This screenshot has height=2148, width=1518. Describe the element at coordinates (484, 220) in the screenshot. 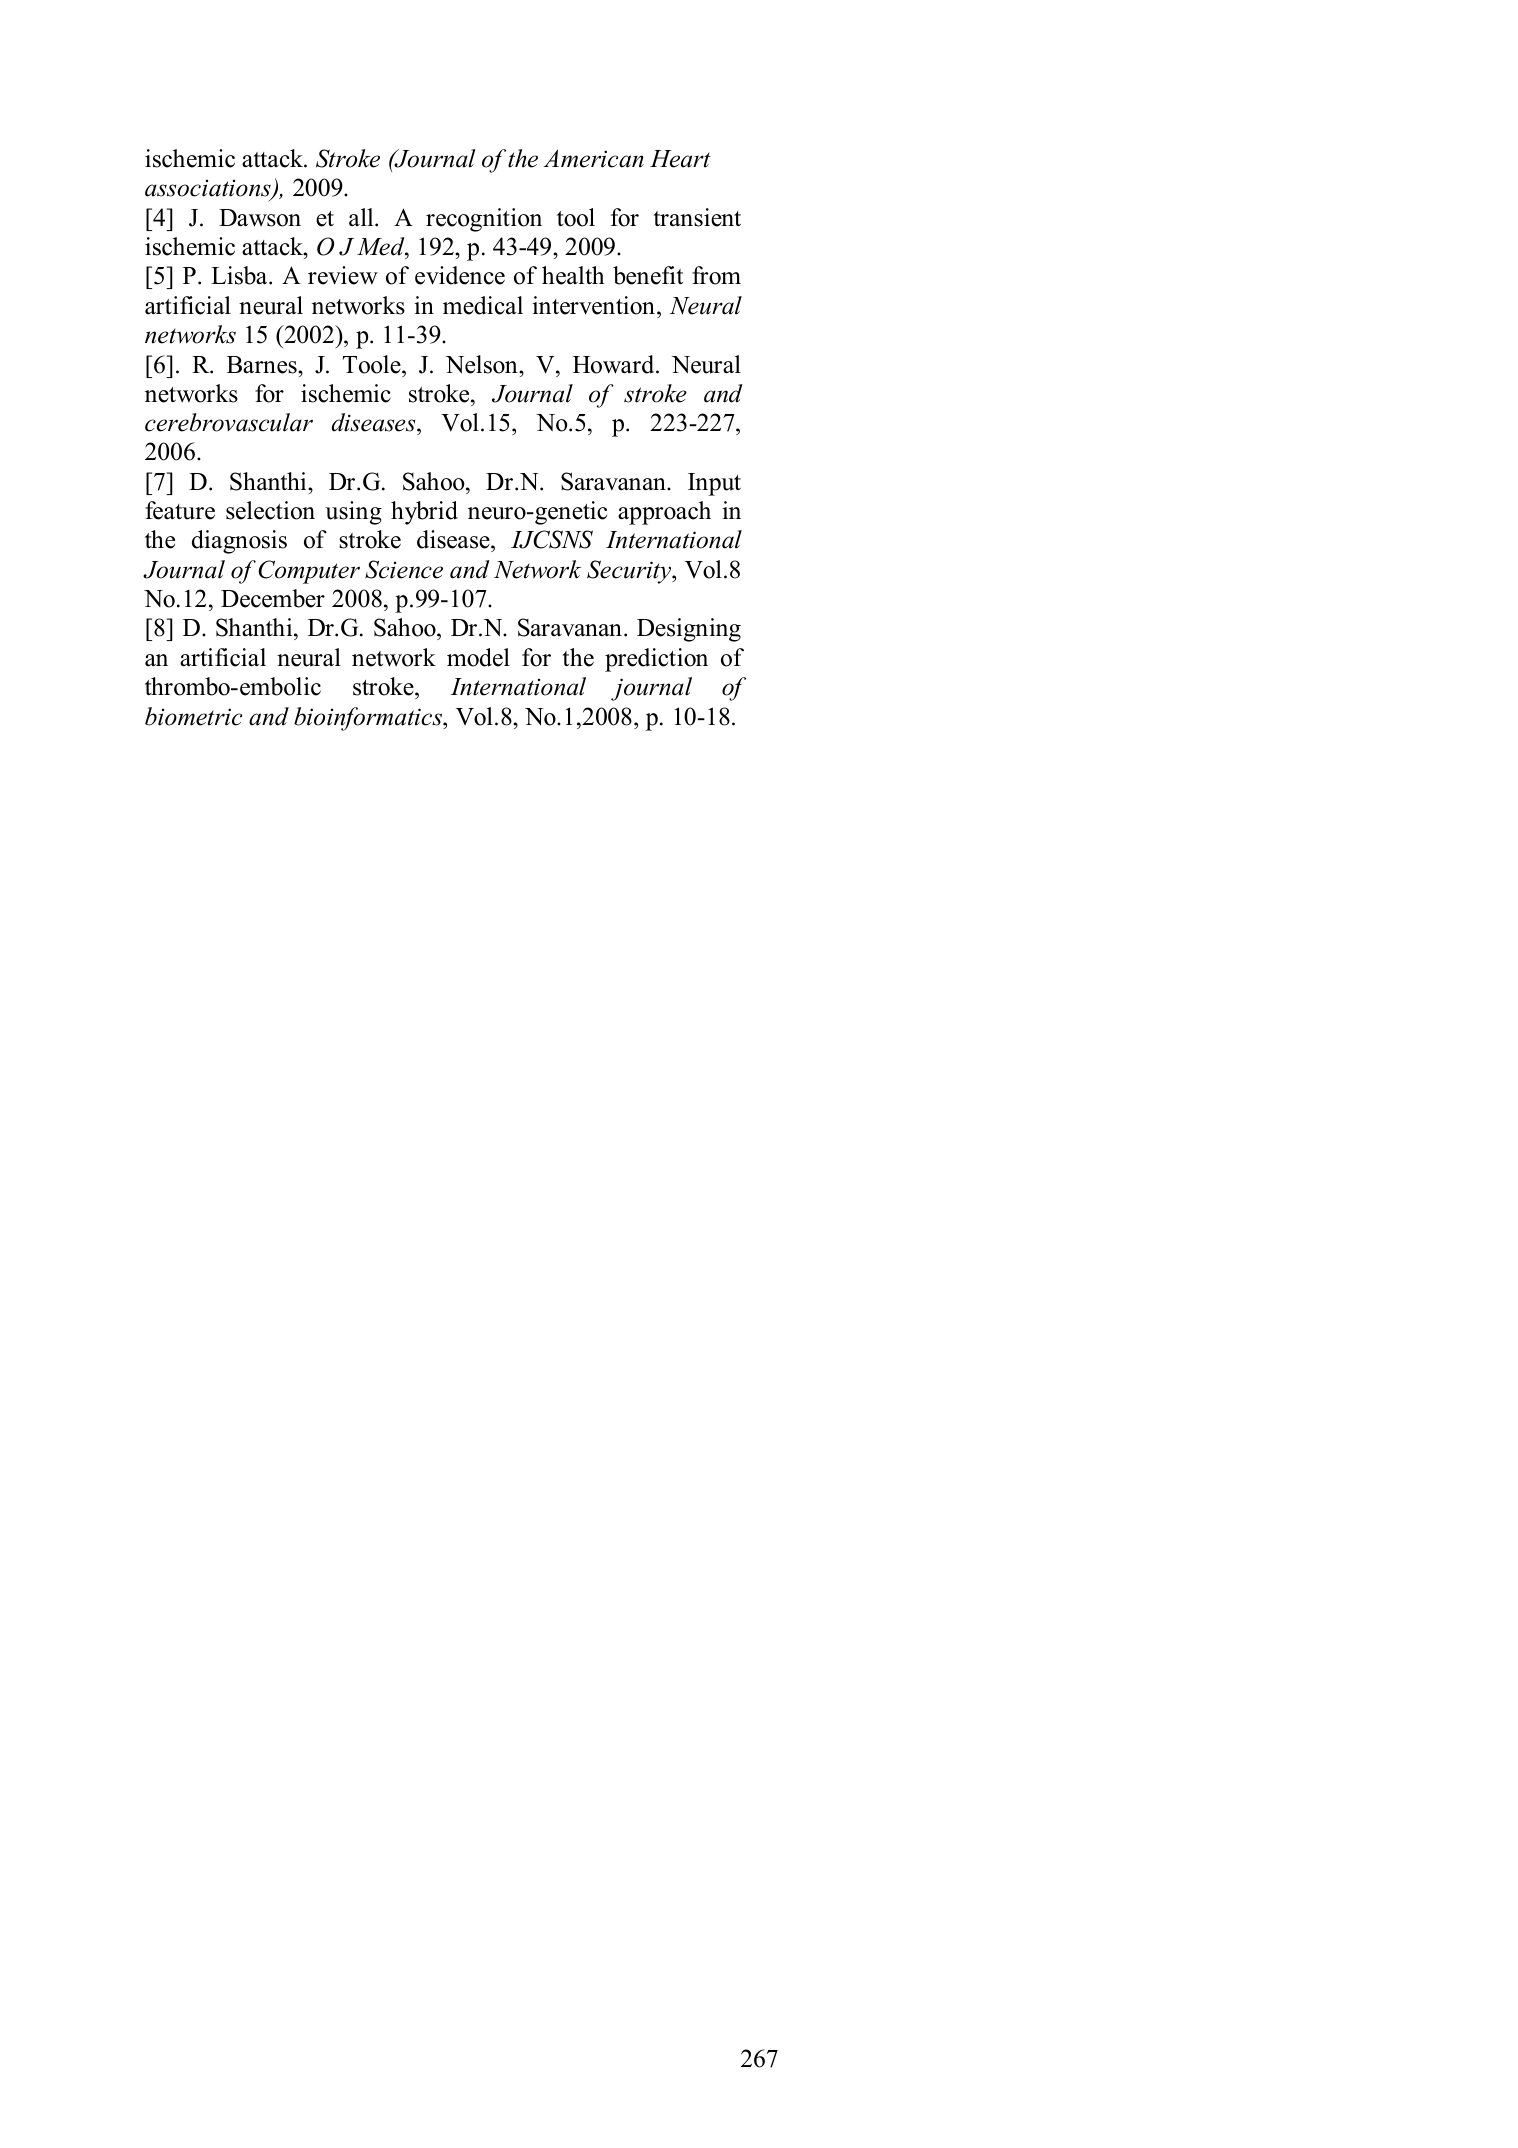

I see `recognition` at that location.
